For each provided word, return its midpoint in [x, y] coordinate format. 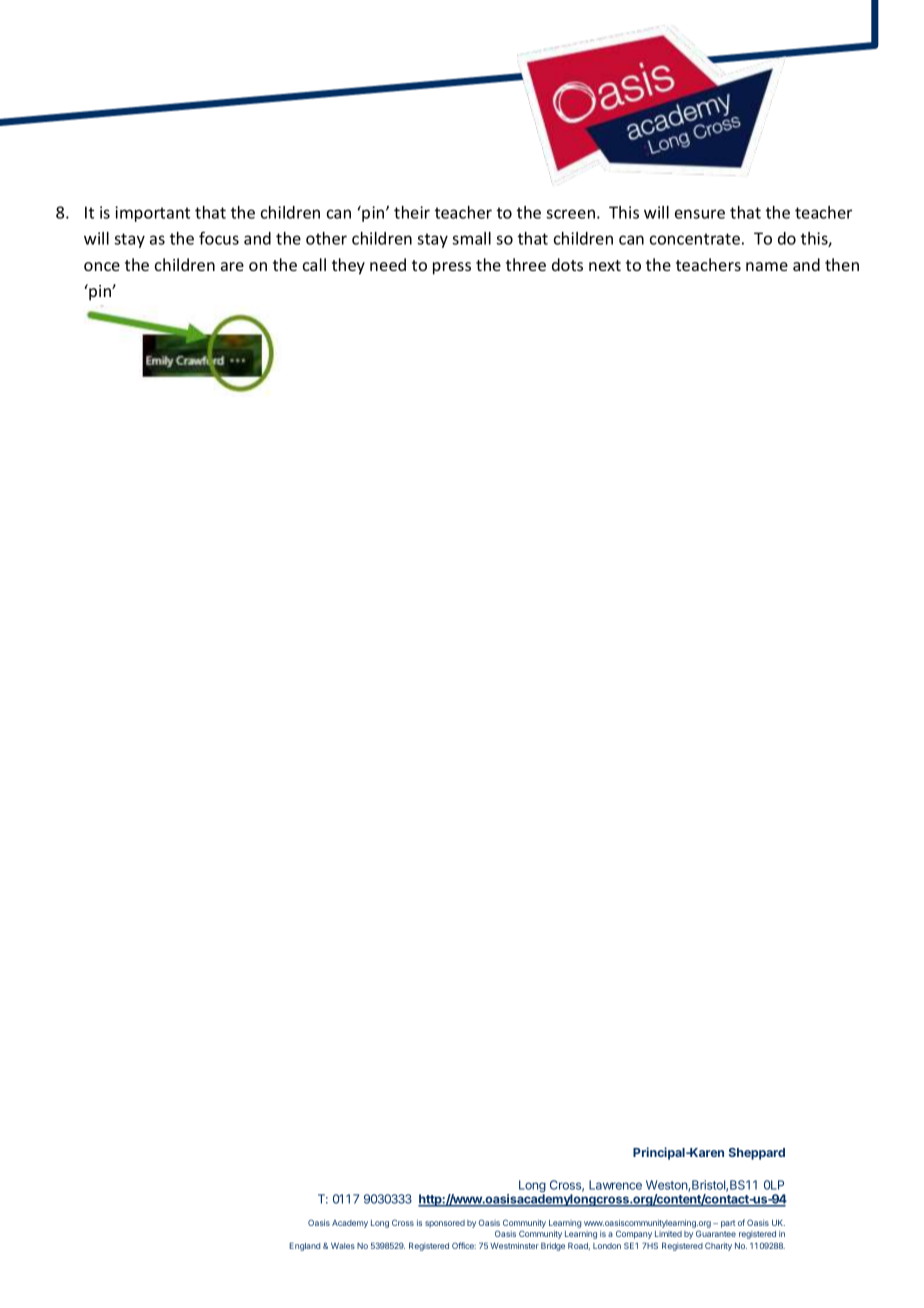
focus [219, 238]
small [471, 238]
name [767, 266]
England [304, 1246]
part [728, 1224]
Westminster [514, 1245]
